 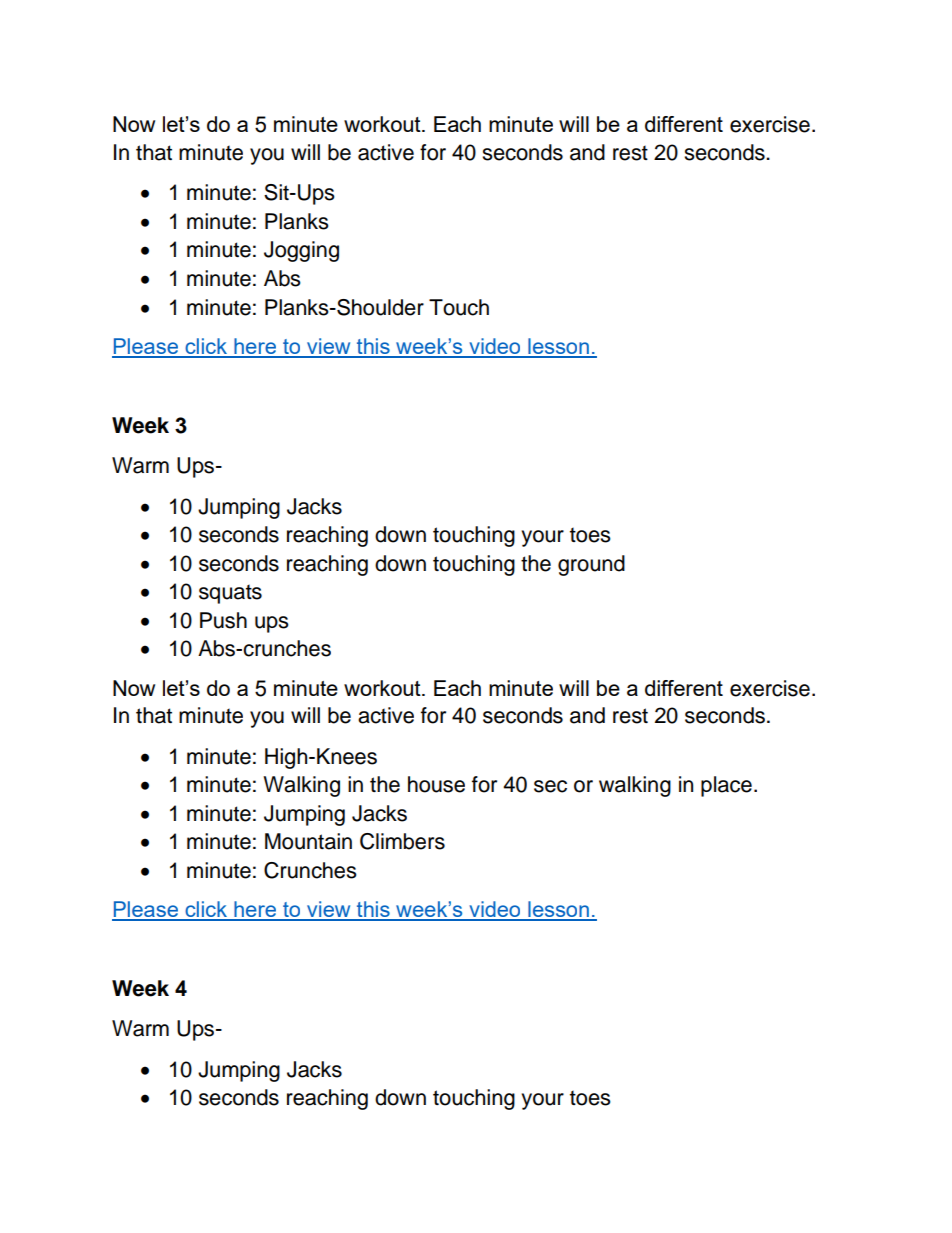 What do you see at coordinates (223, 620) in the document?
I see `Push` at bounding box center [223, 620].
